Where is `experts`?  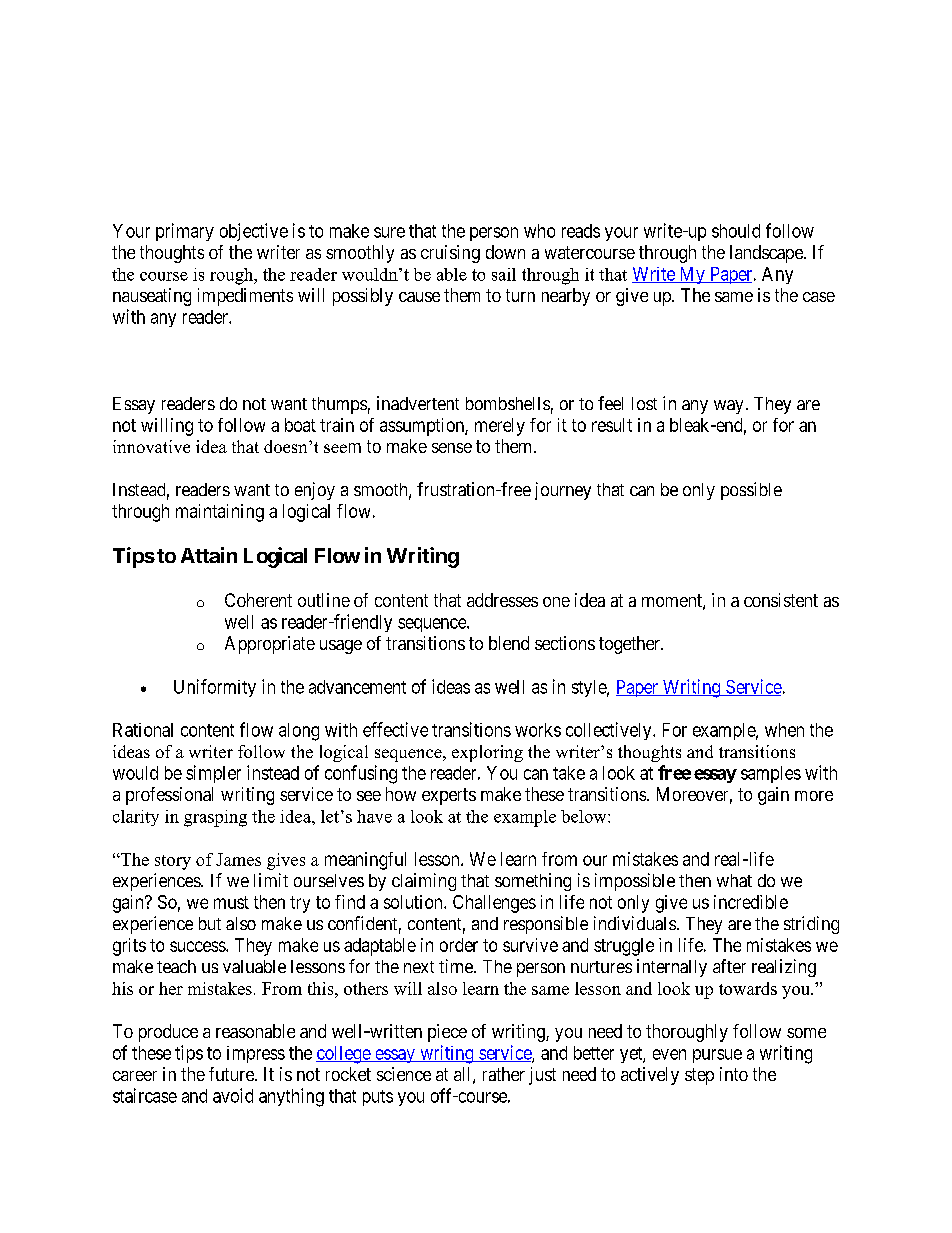
experts is located at coordinates (449, 796).
